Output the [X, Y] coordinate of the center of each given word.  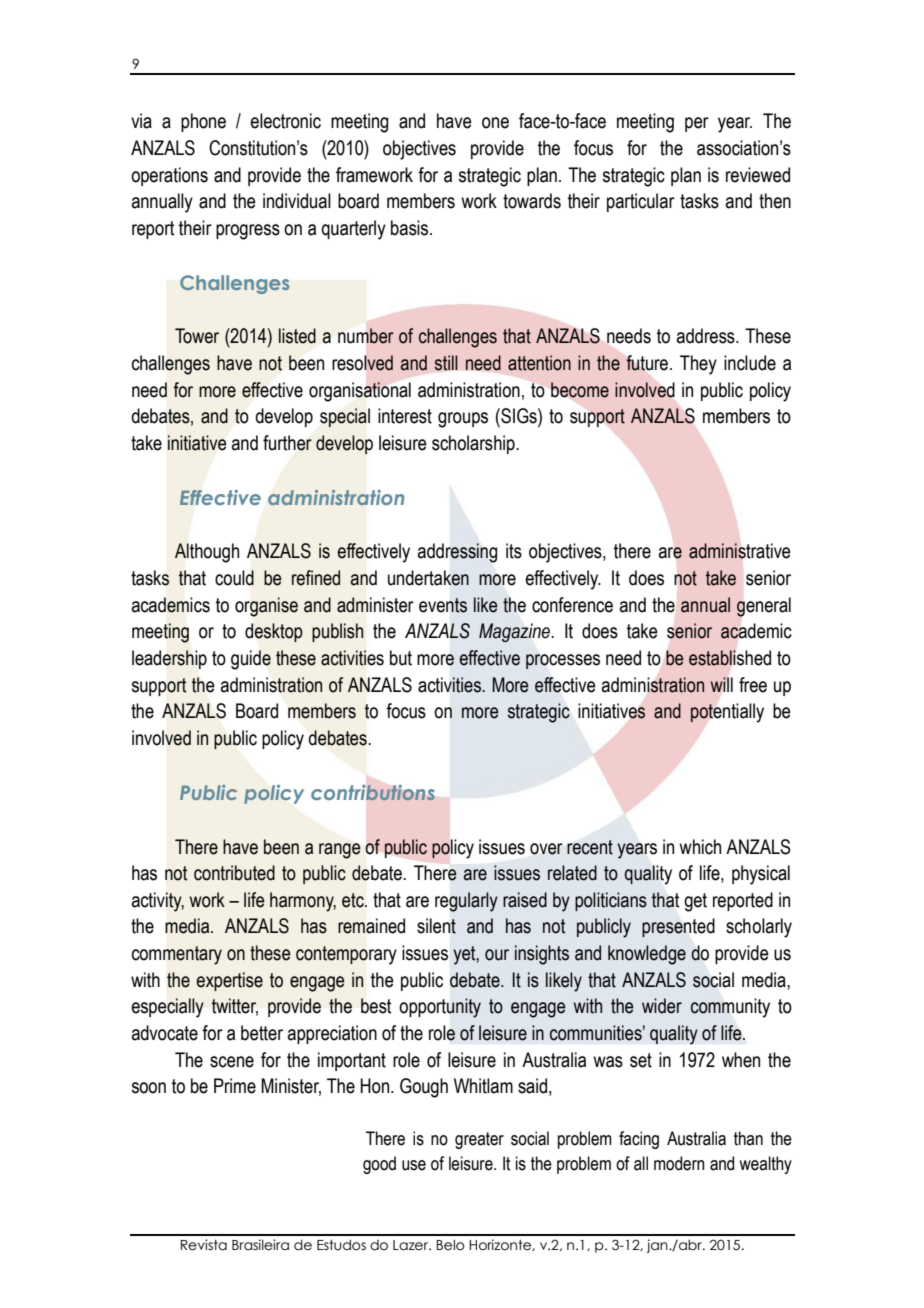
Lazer [412, 1245]
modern [679, 1163]
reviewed [758, 175]
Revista [204, 1245]
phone [203, 122]
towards [532, 201]
